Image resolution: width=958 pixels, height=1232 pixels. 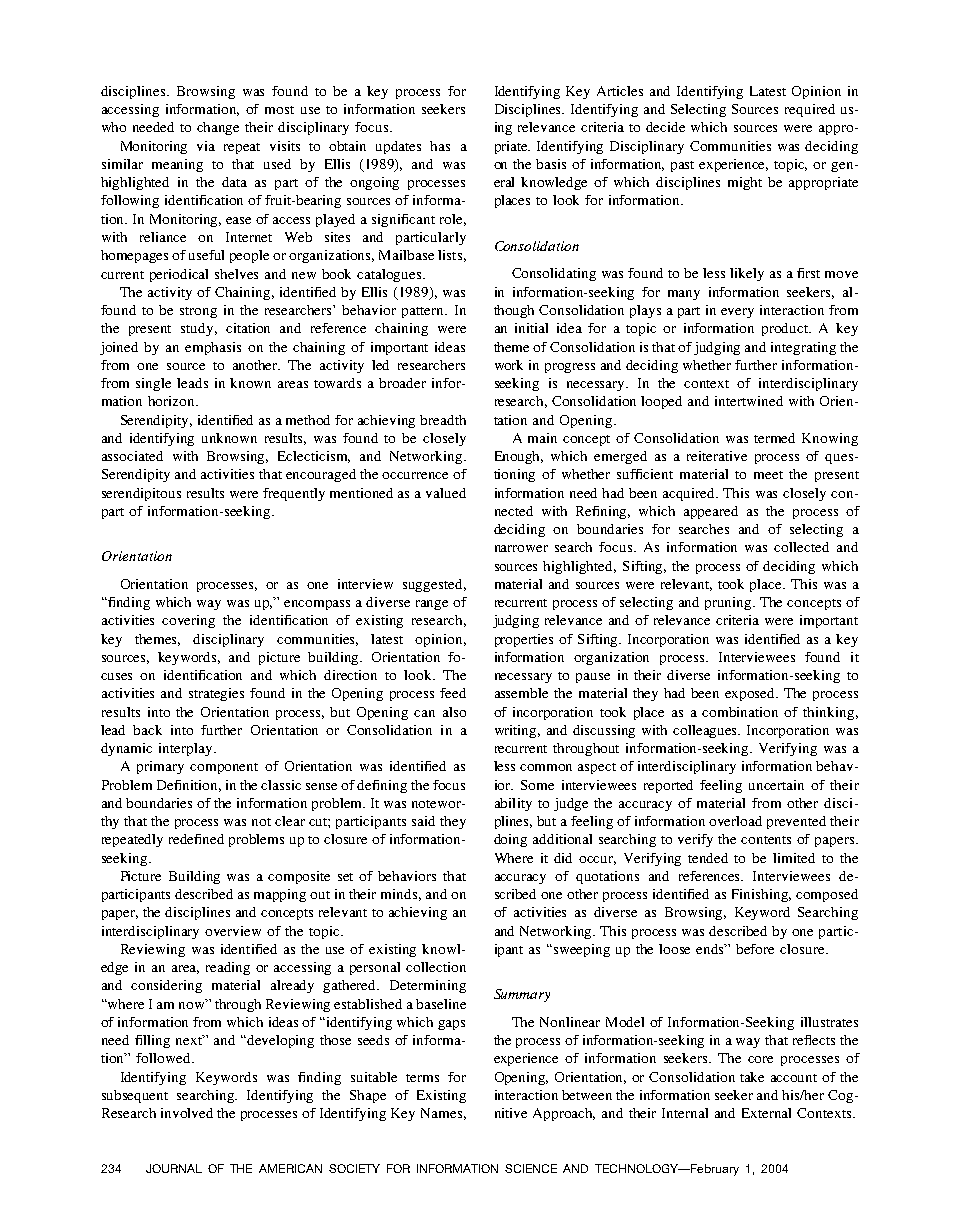 What do you see at coordinates (132, 456) in the screenshot?
I see `associated` at bounding box center [132, 456].
